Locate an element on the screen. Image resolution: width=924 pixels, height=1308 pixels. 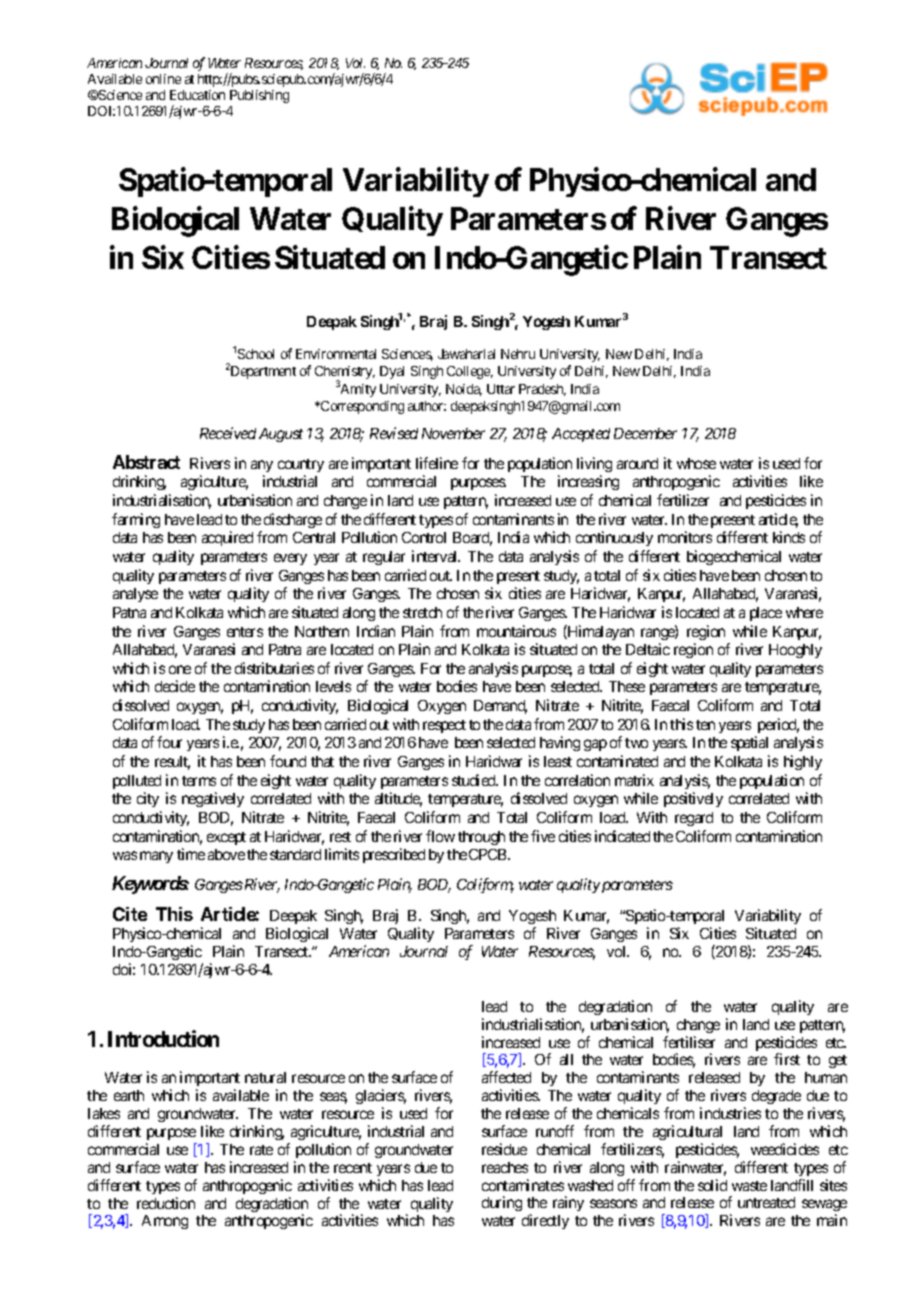
mountainous is located at coordinates (516, 631).
